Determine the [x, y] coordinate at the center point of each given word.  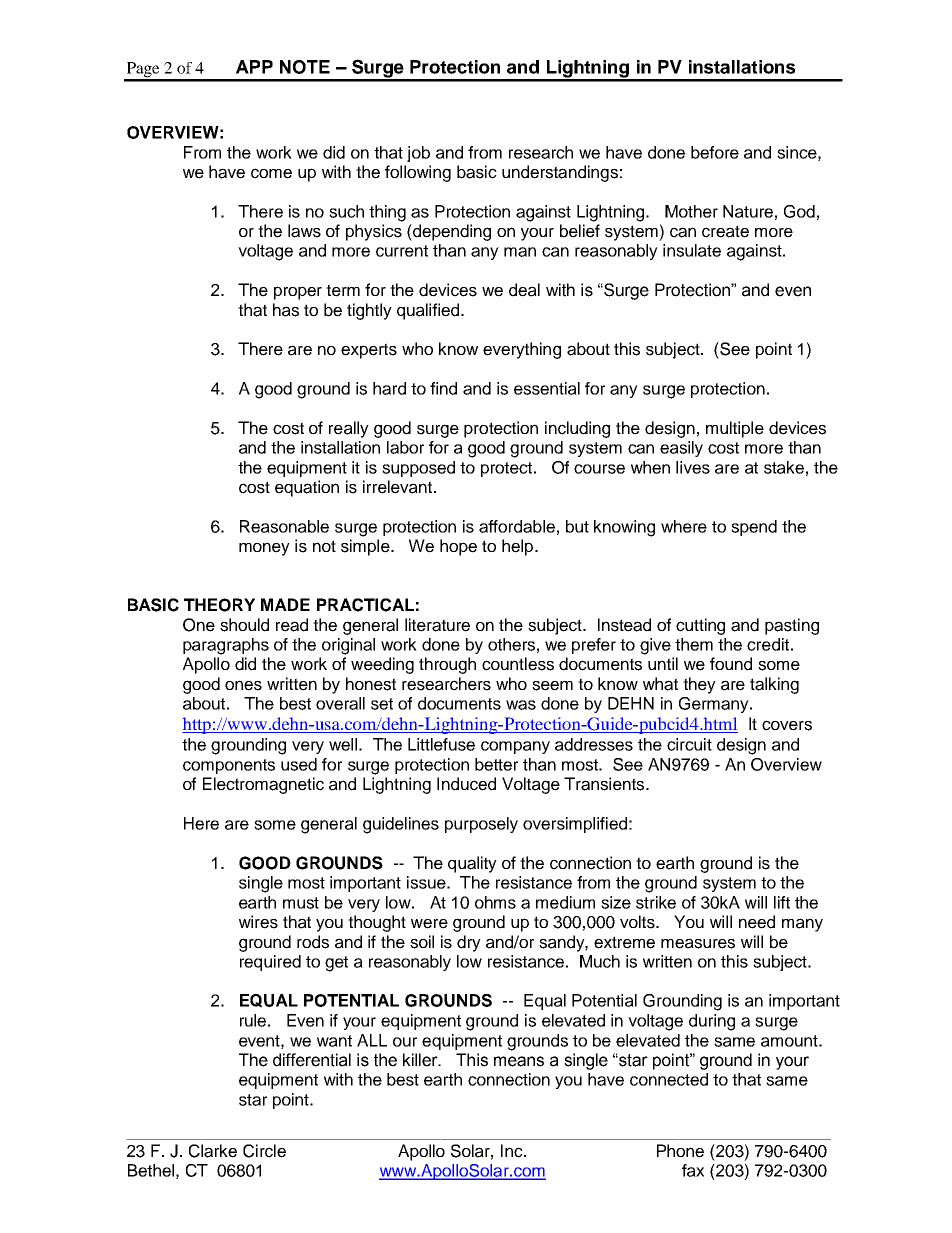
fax [693, 1170]
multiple [735, 429]
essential [547, 388]
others [511, 644]
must [301, 903]
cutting [700, 626]
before [715, 152]
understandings [560, 173]
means [519, 1061]
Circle [264, 1151]
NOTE [305, 67]
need [757, 922]
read [292, 625]
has [286, 310]
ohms [495, 902]
